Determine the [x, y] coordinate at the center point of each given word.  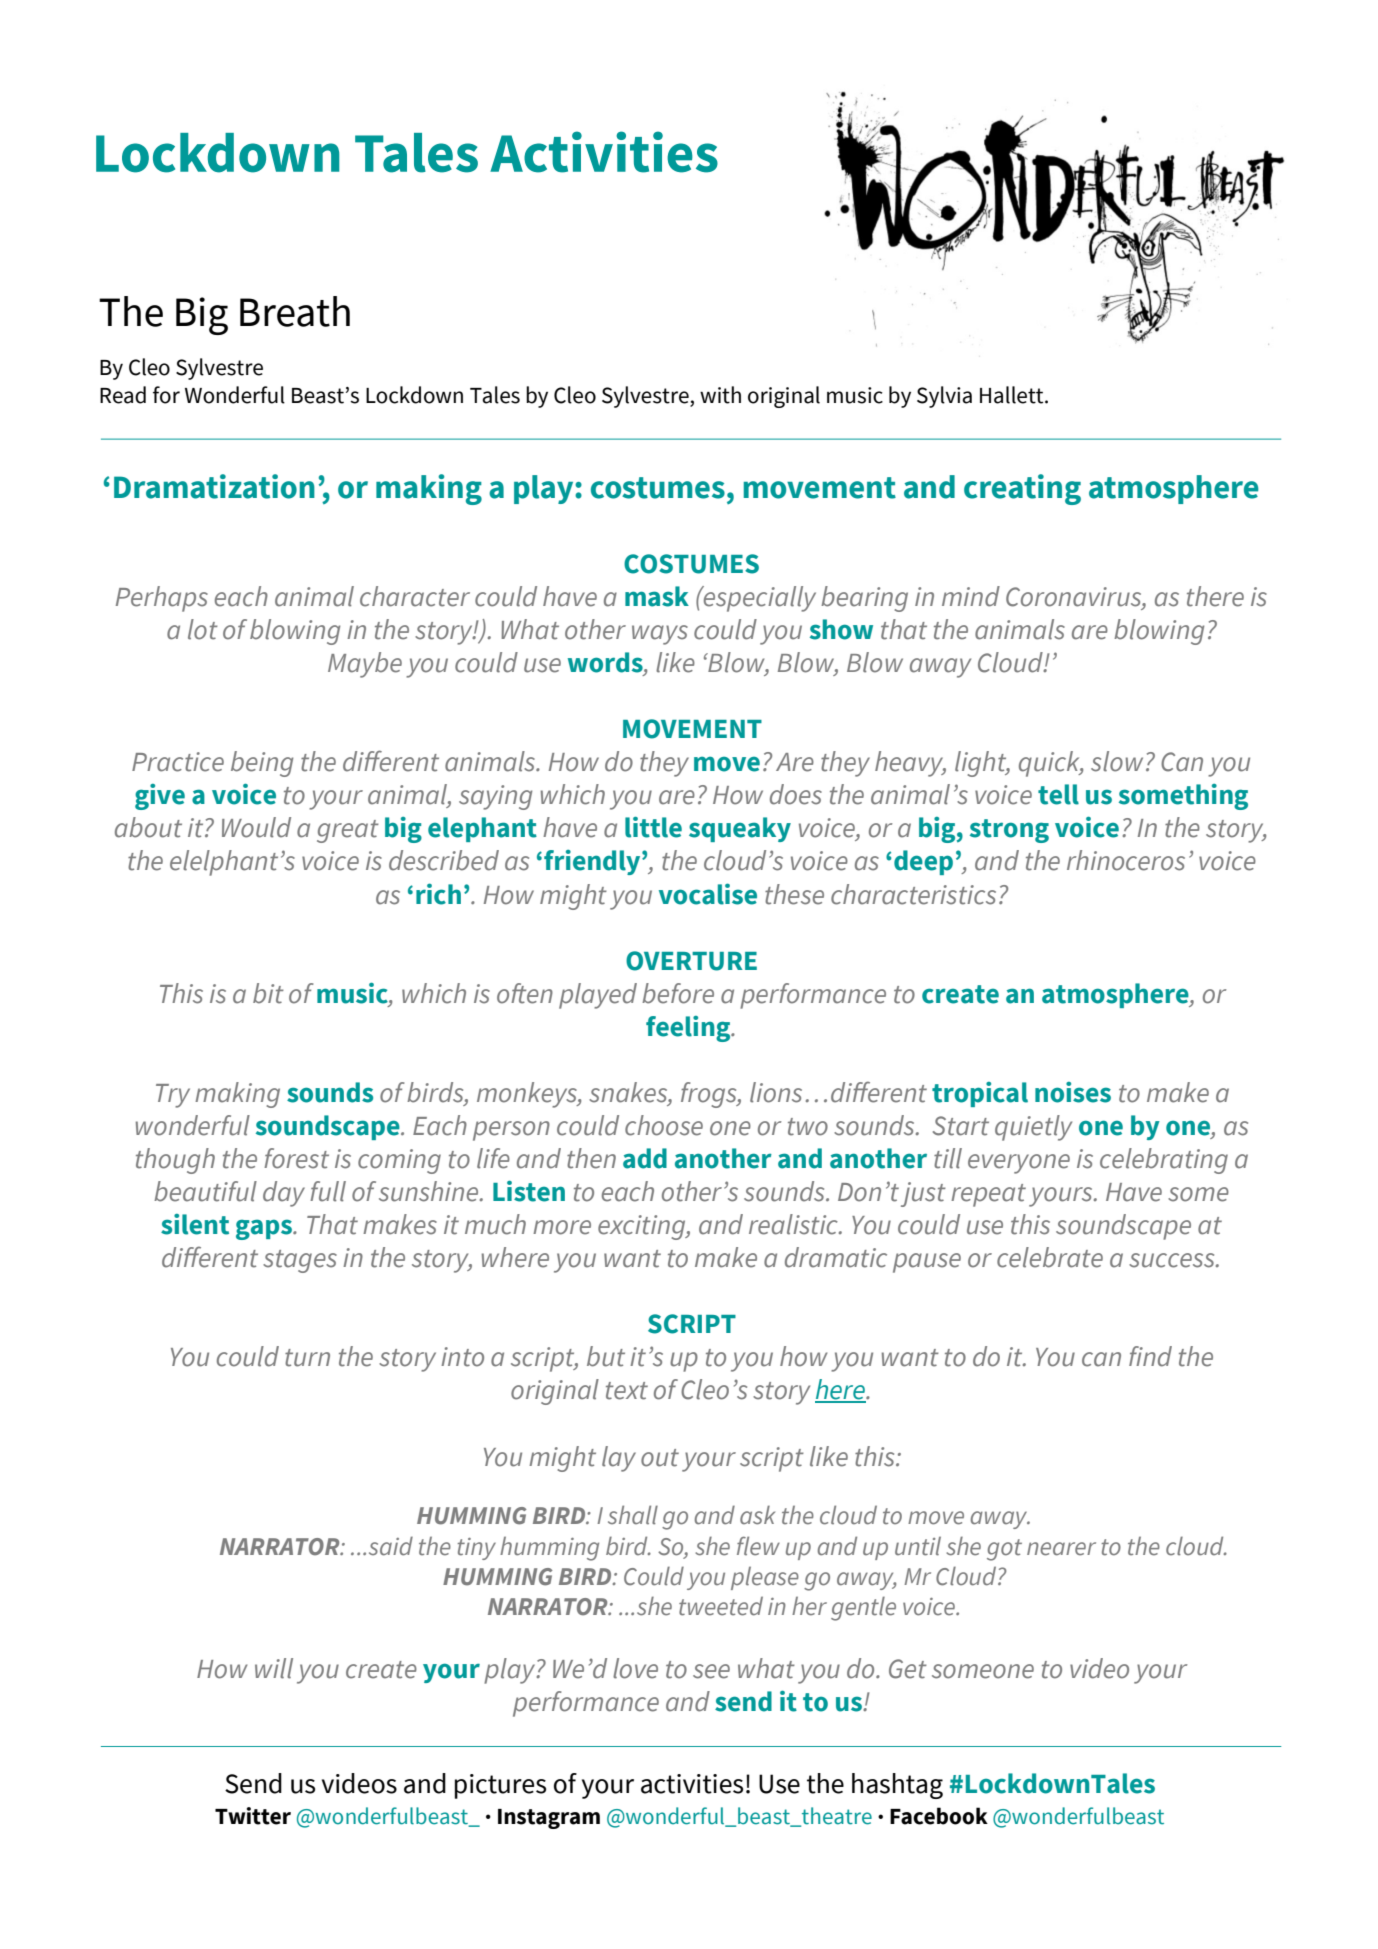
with [720, 395]
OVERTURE [691, 961]
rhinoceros [1126, 860]
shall [633, 1515]
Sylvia [944, 397]
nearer [1061, 1549]
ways [660, 635]
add [645, 1158]
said [391, 1546]
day [284, 1194]
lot [203, 629]
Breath [295, 311]
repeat [988, 1195]
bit [268, 993]
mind [971, 596]
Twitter [253, 1816]
